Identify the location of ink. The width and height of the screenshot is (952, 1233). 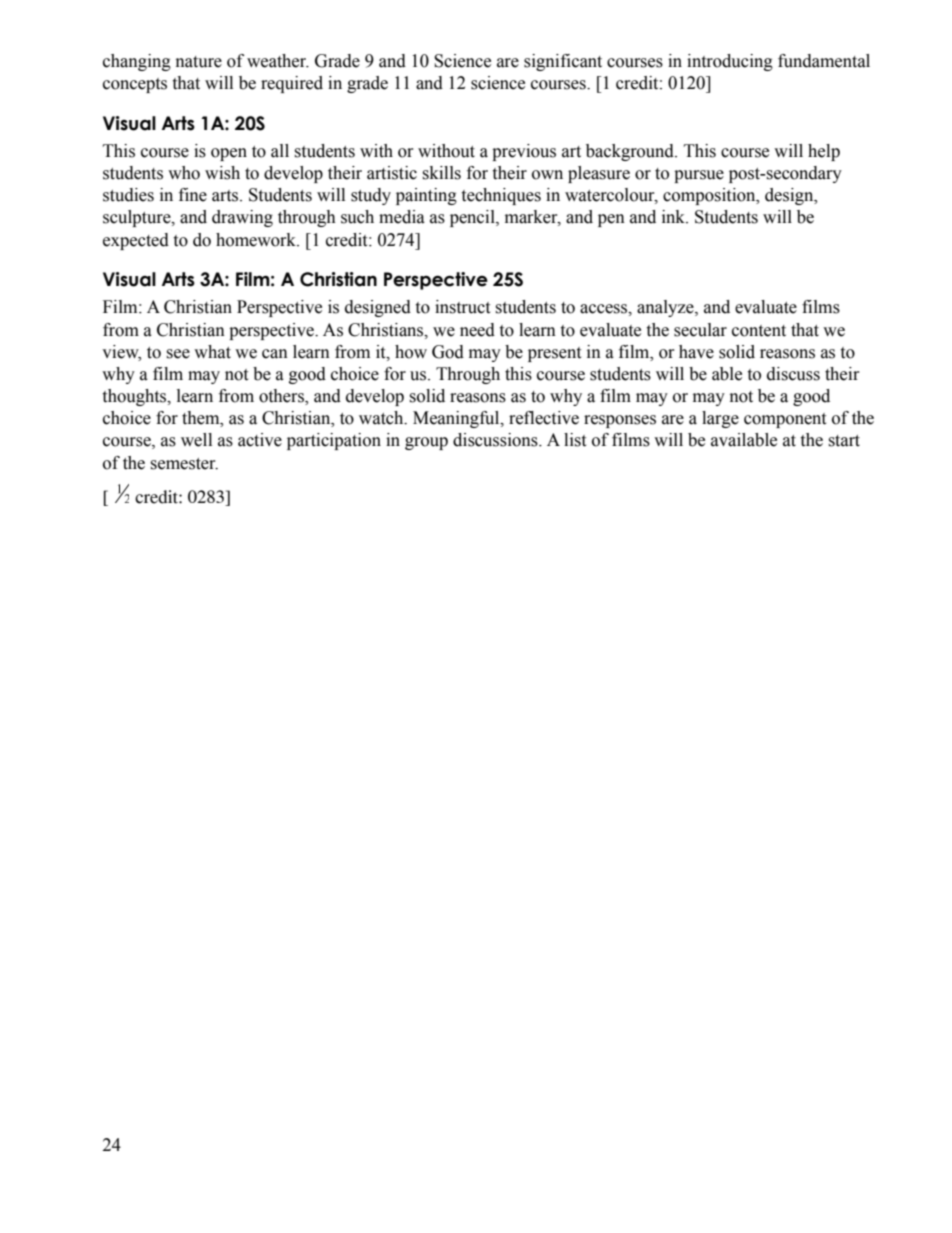
(675, 216).
